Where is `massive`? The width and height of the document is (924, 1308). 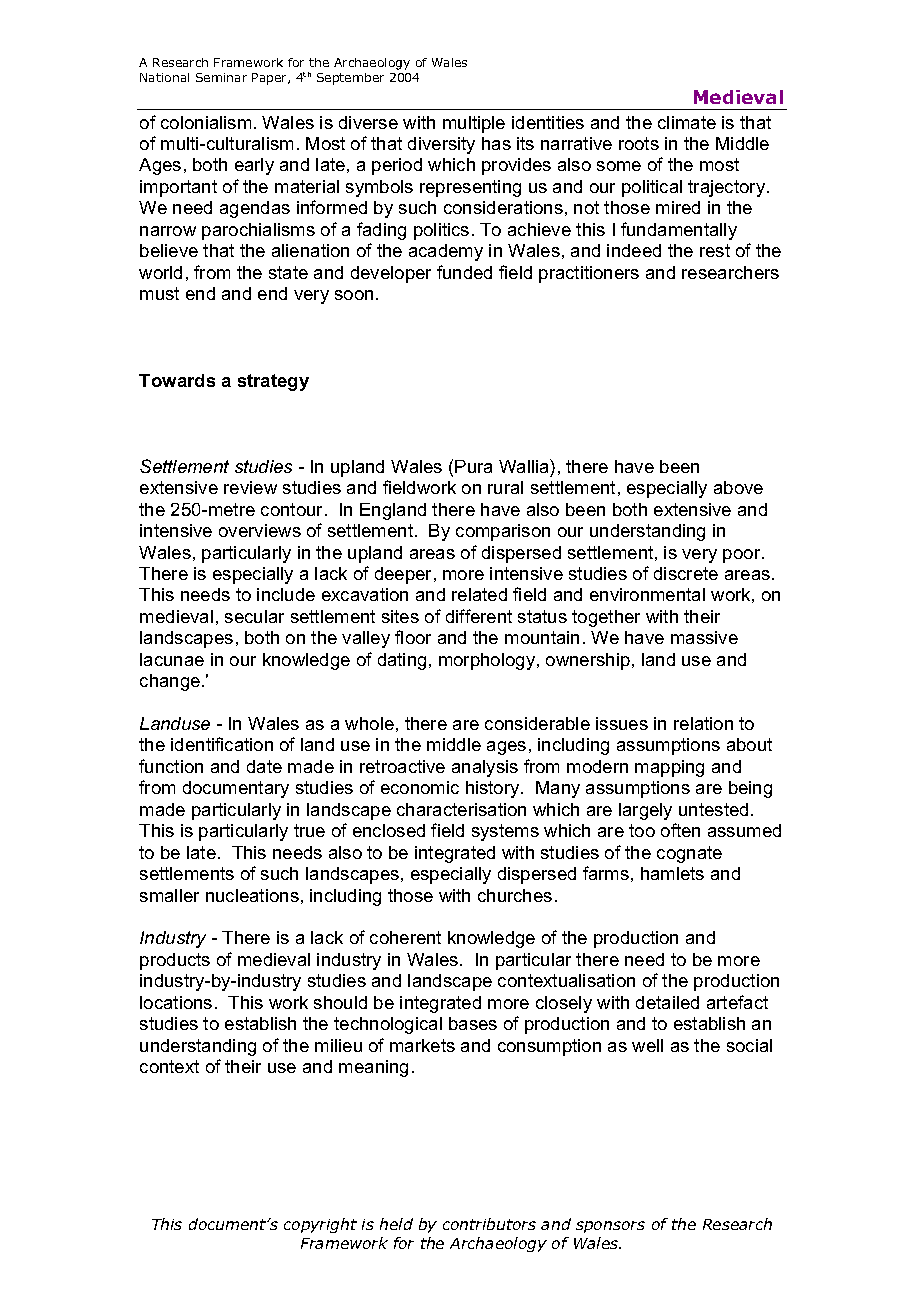
massive is located at coordinates (704, 637).
